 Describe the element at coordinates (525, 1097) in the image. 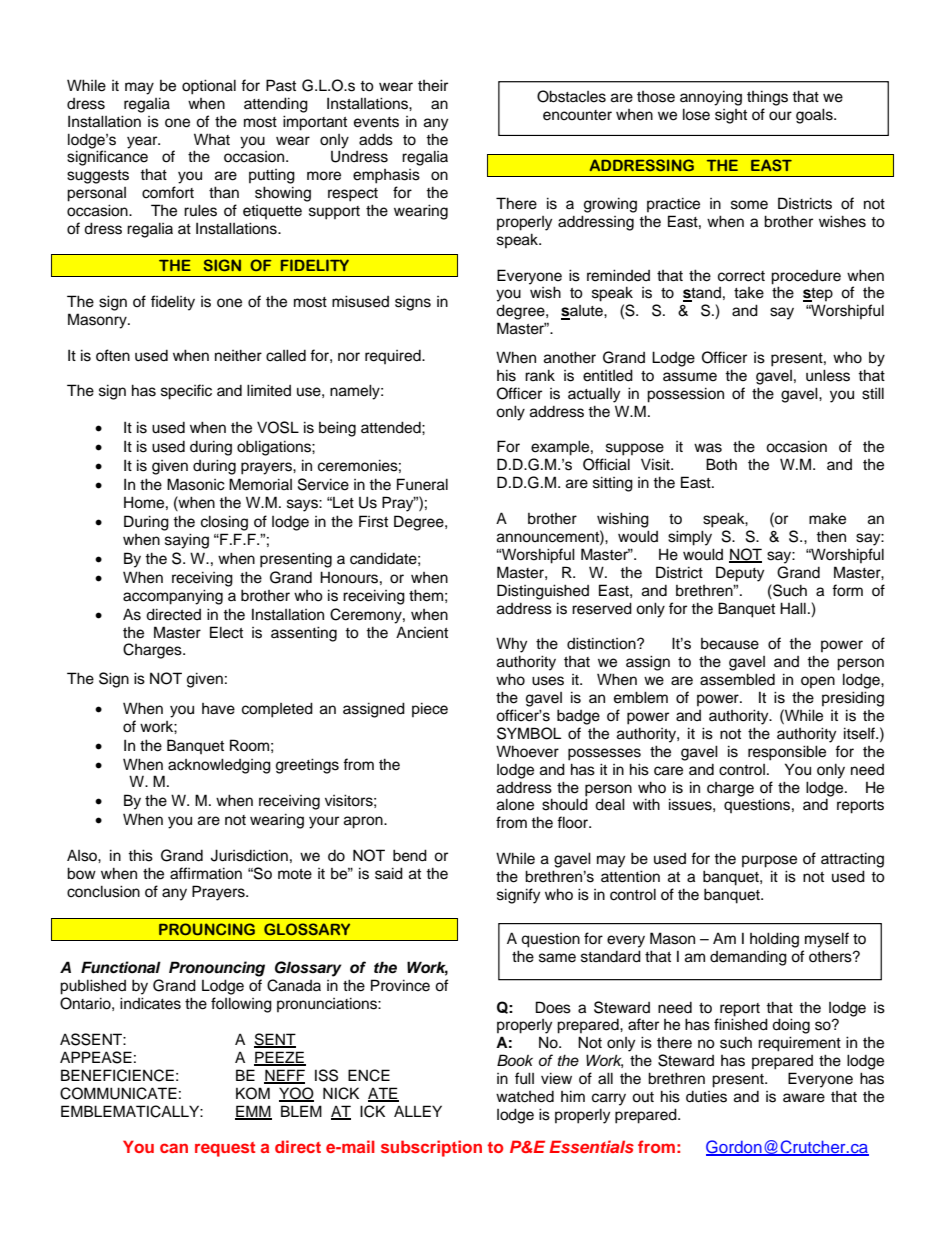

I see `watched` at that location.
